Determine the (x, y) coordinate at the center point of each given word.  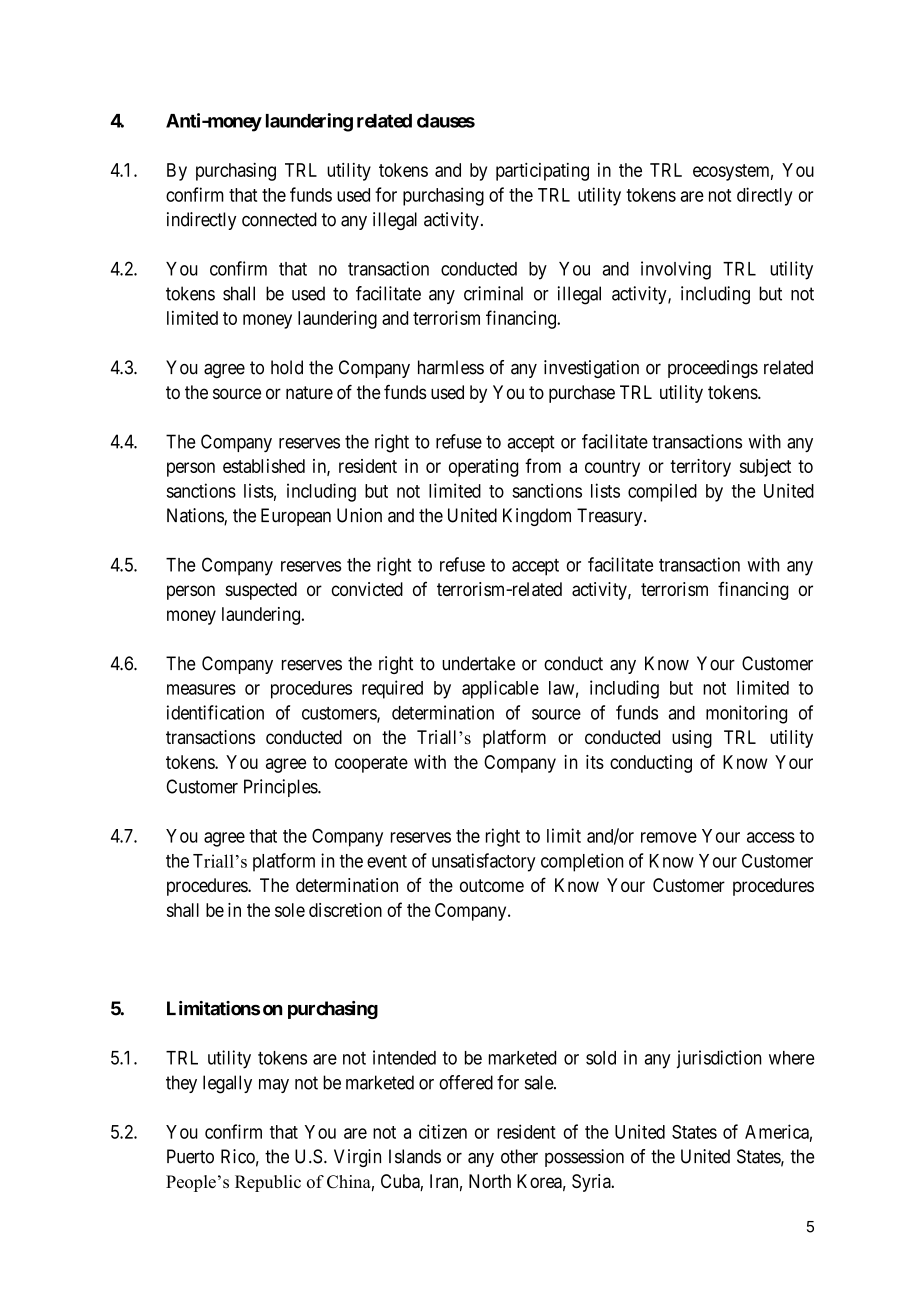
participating (542, 172)
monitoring (746, 714)
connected (279, 219)
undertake (478, 663)
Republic (268, 1183)
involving (676, 270)
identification (215, 712)
